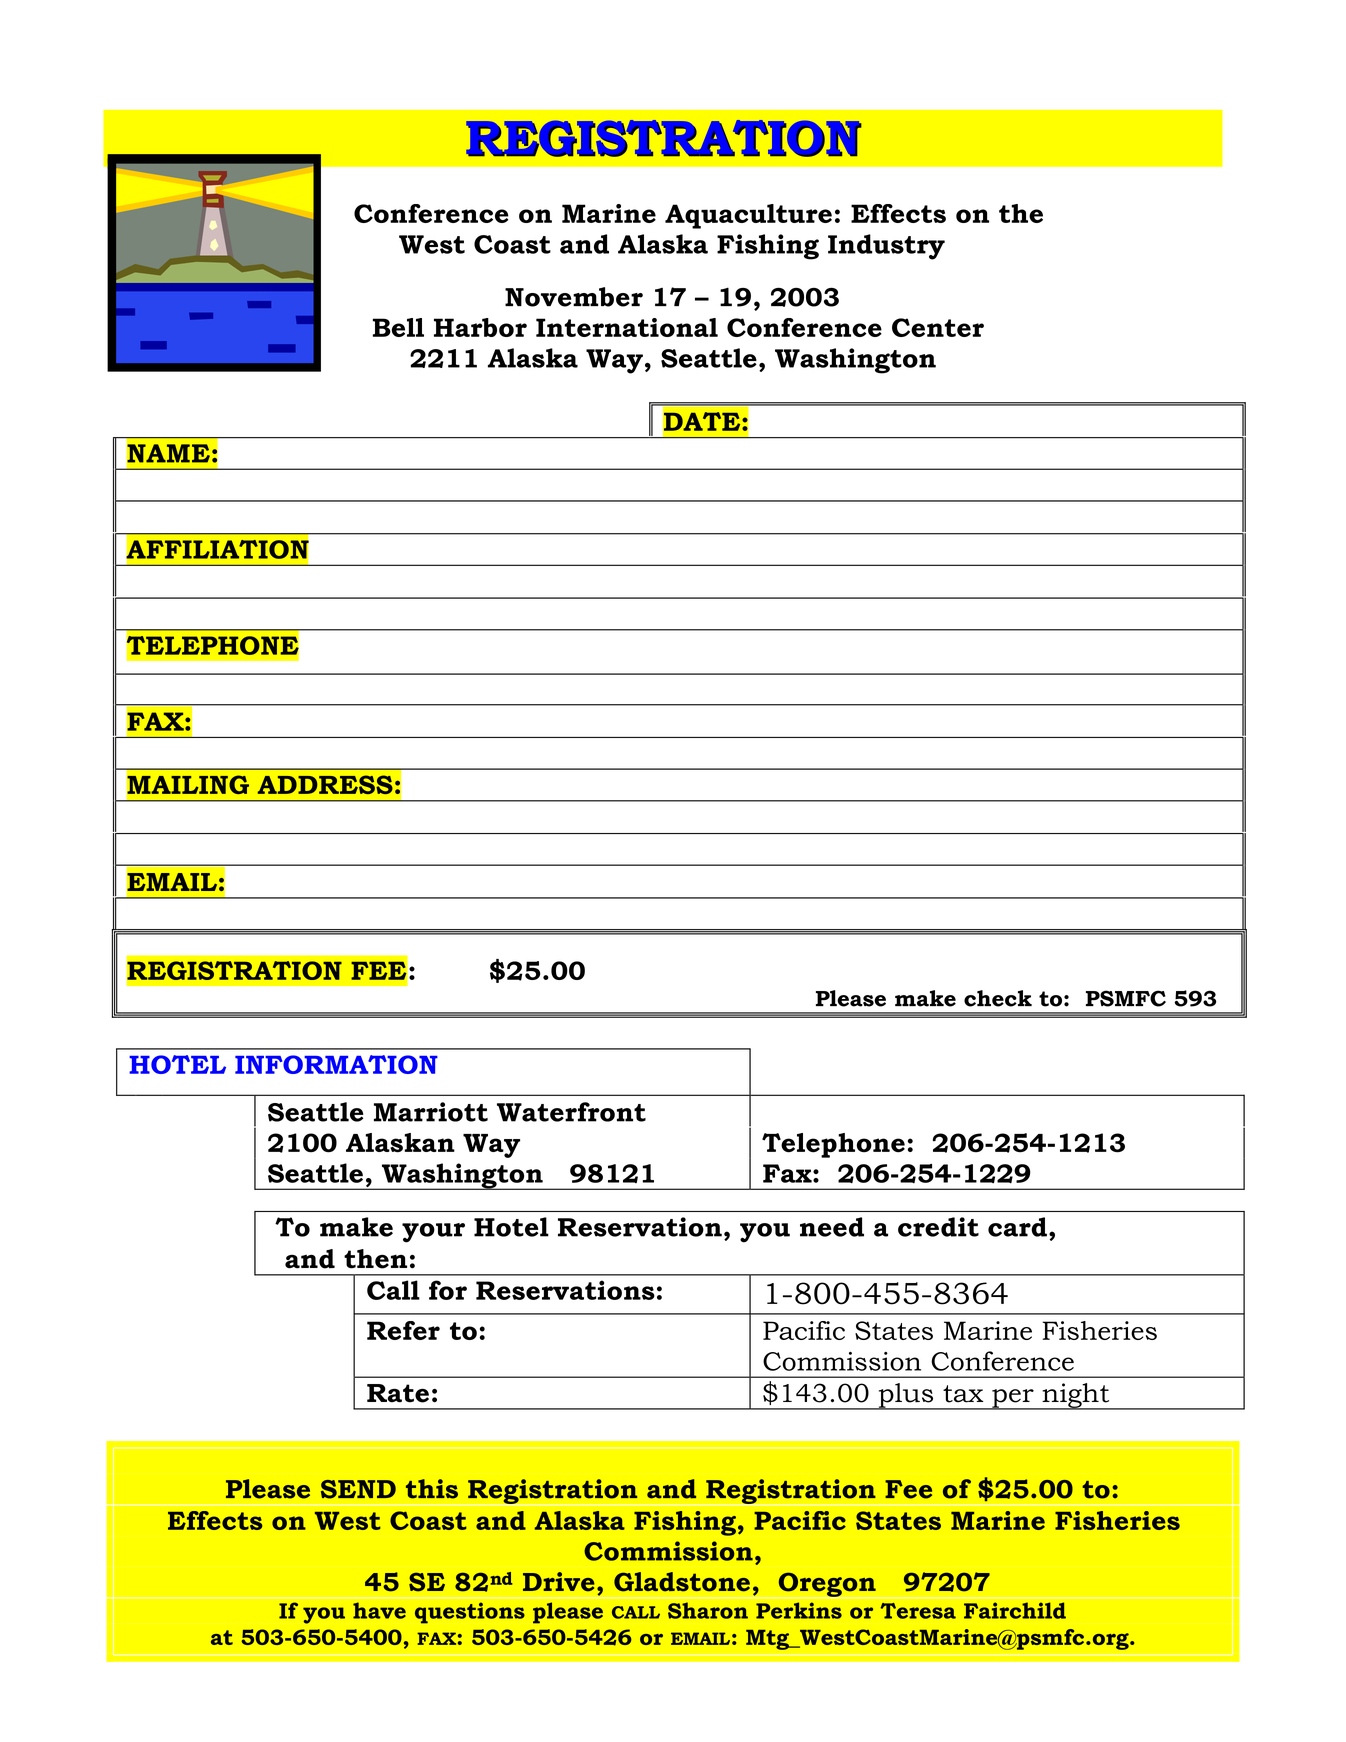 The width and height of the screenshot is (1346, 1742). What do you see at coordinates (748, 216) in the screenshot?
I see `Aquaculture` at bounding box center [748, 216].
